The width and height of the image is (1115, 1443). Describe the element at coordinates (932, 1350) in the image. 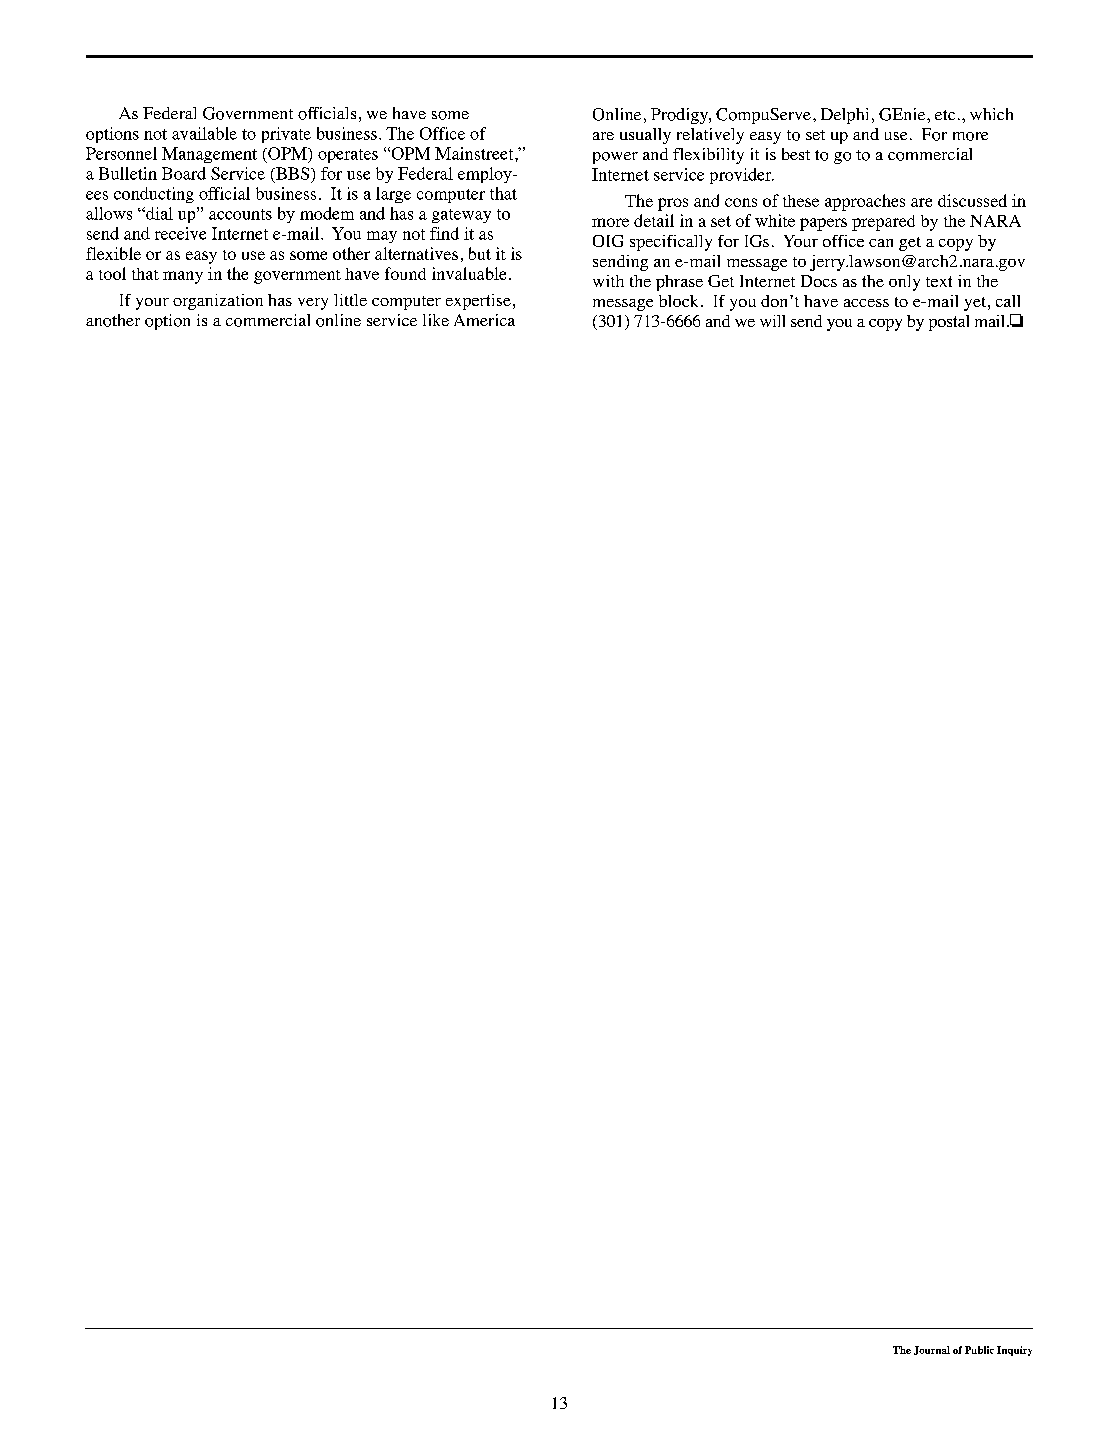

I see `Journal` at that location.
